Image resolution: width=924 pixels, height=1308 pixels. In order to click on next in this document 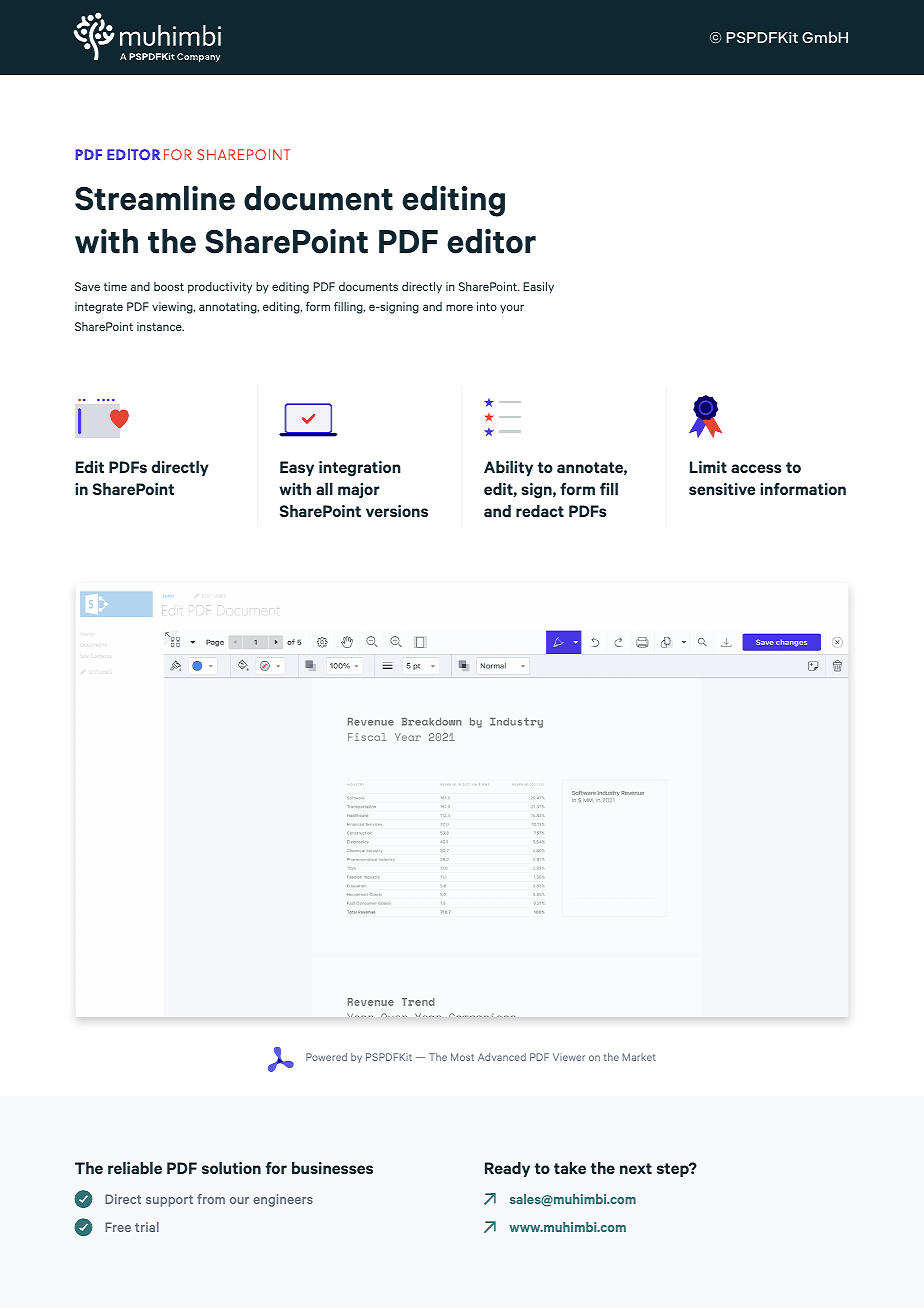, I will do `click(636, 1168)`.
